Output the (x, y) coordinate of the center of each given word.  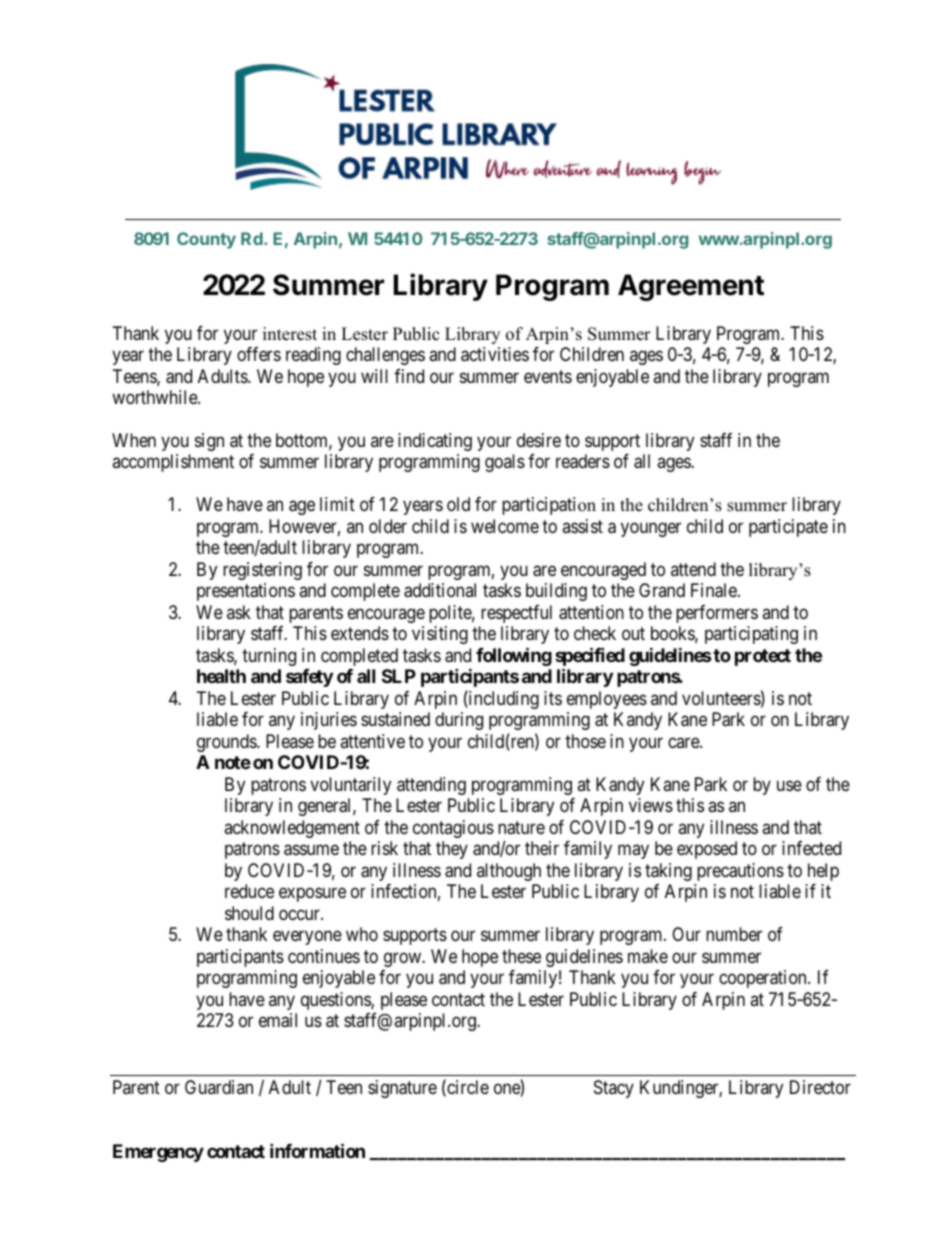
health (221, 676)
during (459, 721)
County (206, 240)
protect (763, 657)
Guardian (219, 1087)
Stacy (614, 1089)
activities (495, 354)
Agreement (691, 287)
